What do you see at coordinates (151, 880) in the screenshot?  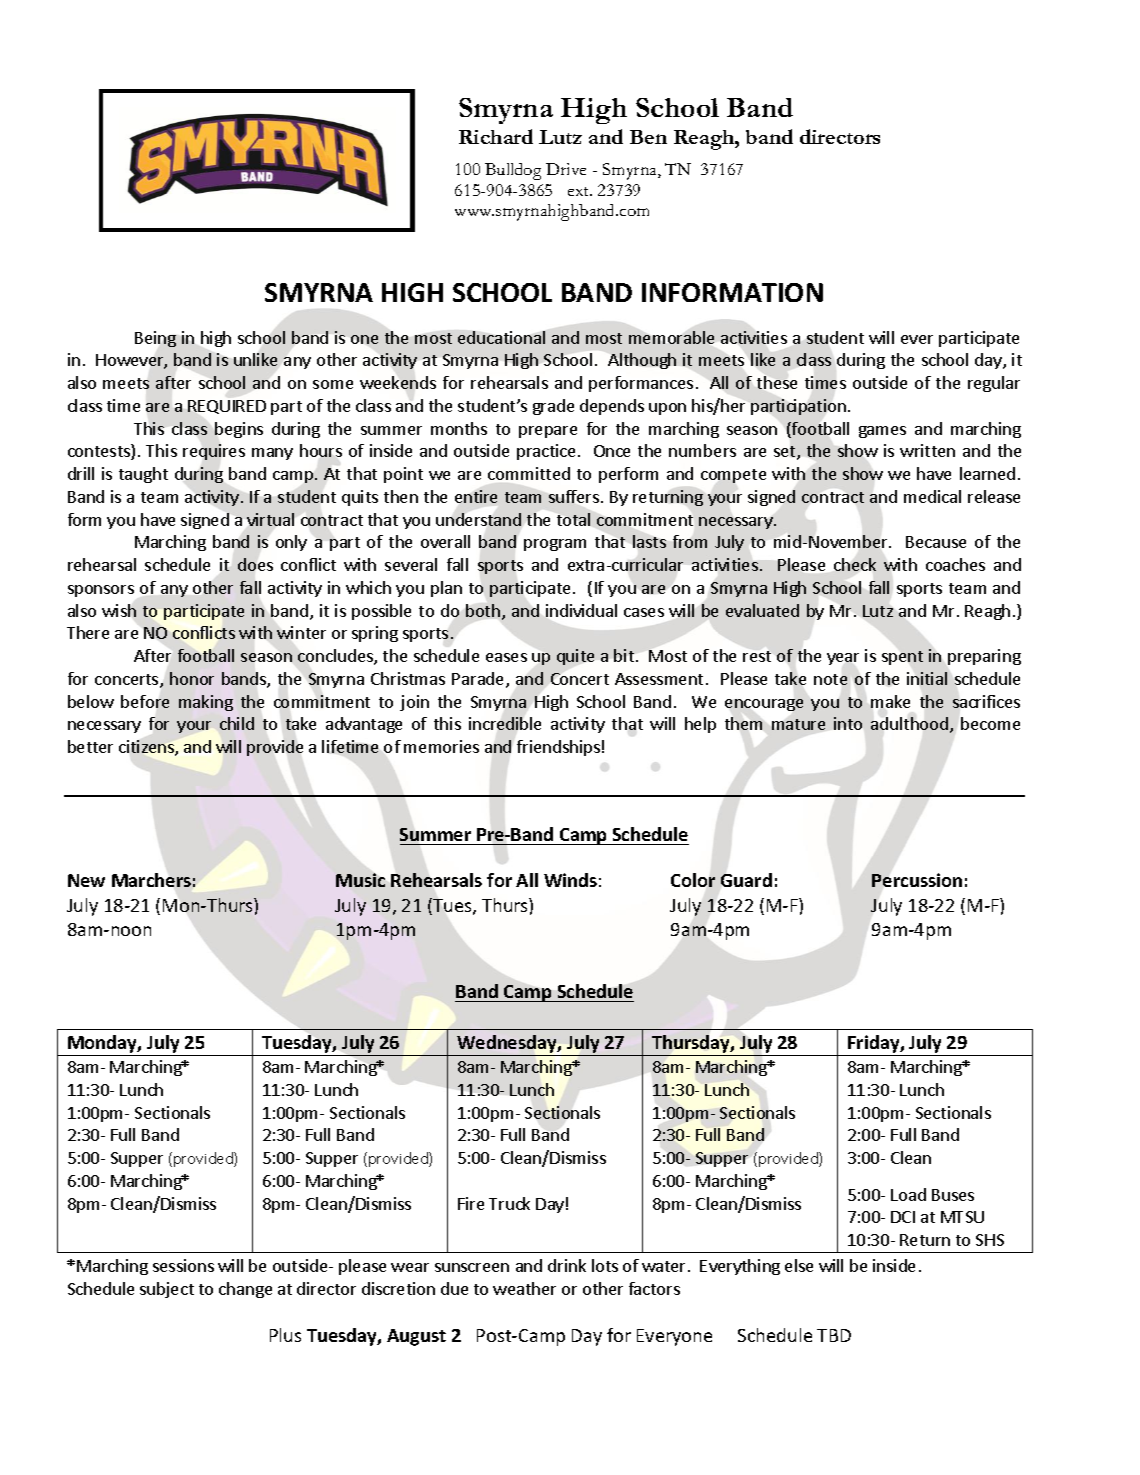 I see `Marchers` at bounding box center [151, 880].
